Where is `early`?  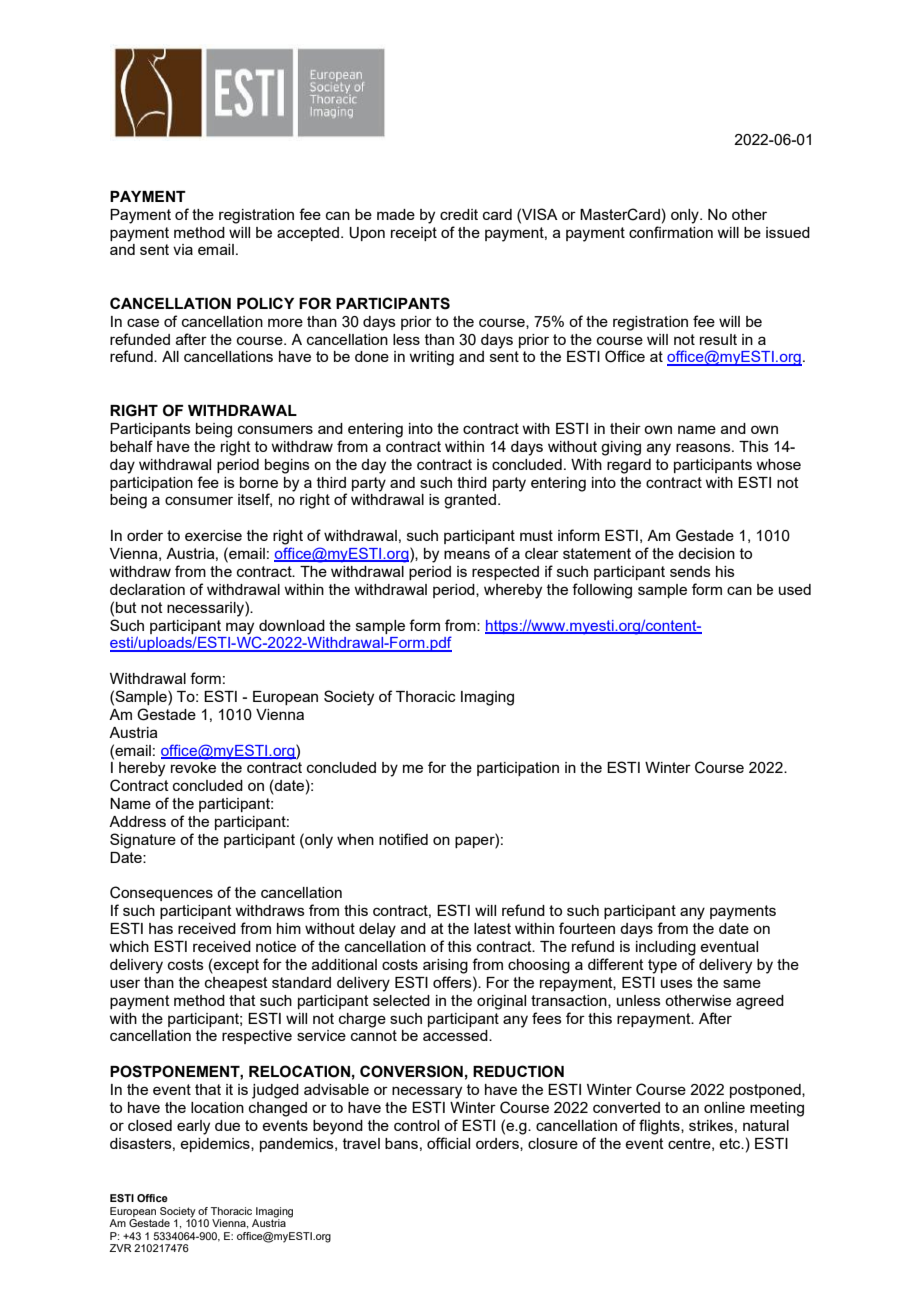 early is located at coordinates (193, 1127).
